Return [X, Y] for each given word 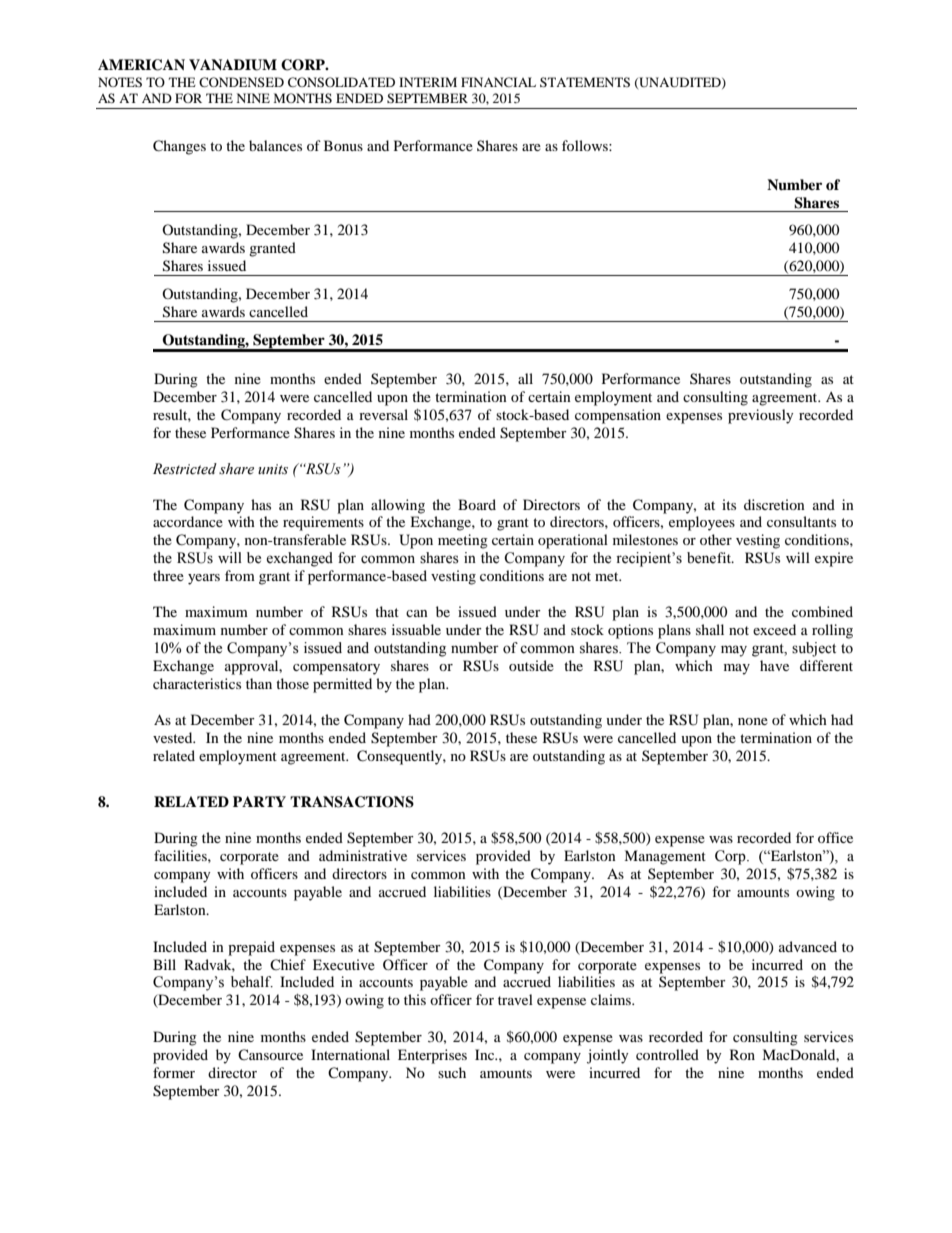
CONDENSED [241, 82]
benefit [710, 558]
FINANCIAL [498, 82]
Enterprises [432, 1056]
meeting [463, 541]
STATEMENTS [585, 82]
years [204, 579]
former [174, 1072]
